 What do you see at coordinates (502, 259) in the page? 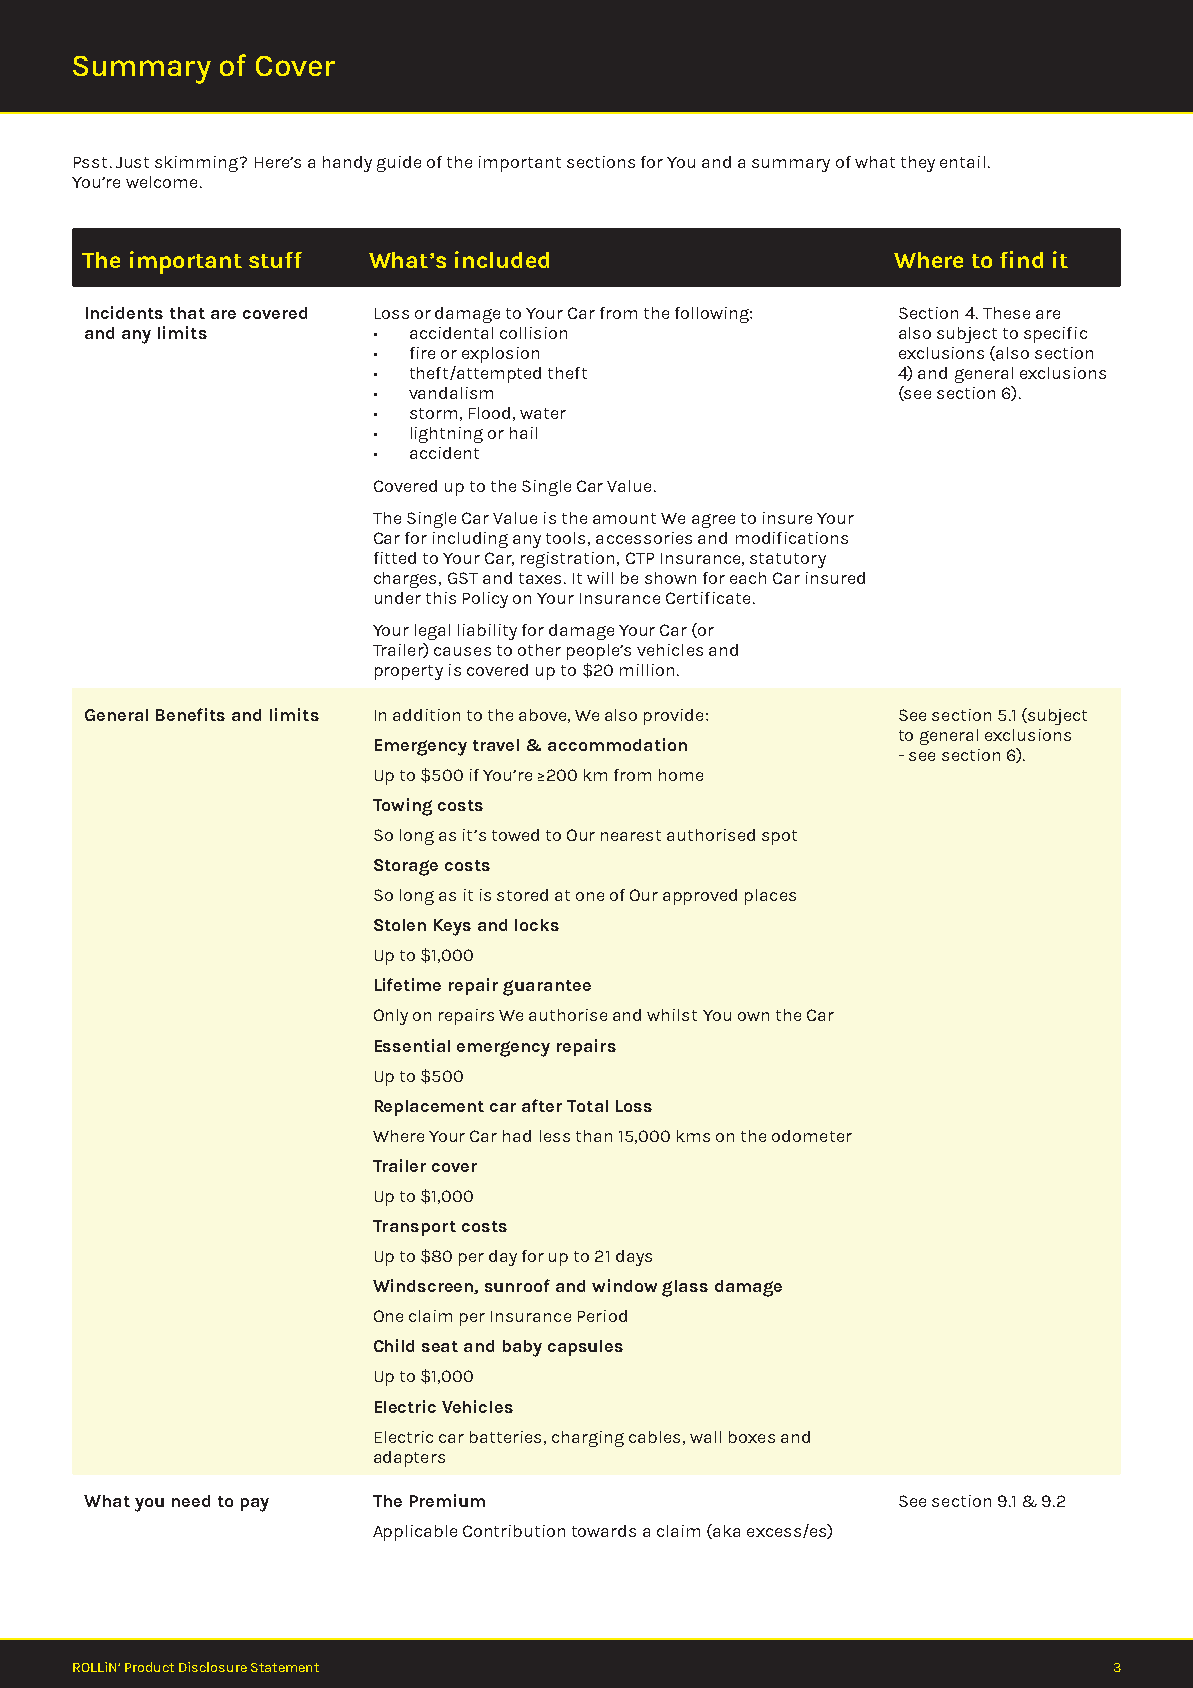
I see `included` at bounding box center [502, 259].
